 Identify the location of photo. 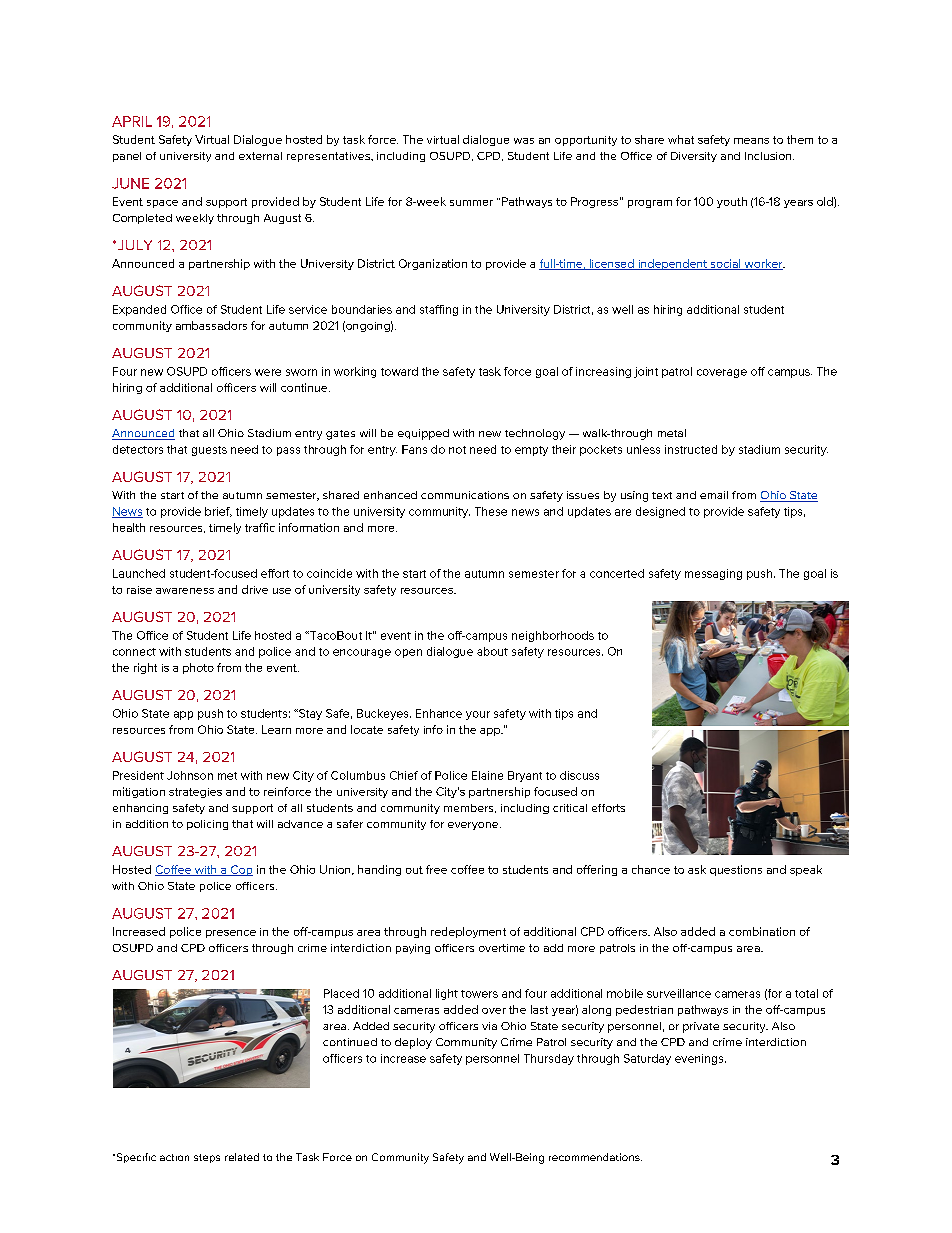
(198, 668).
